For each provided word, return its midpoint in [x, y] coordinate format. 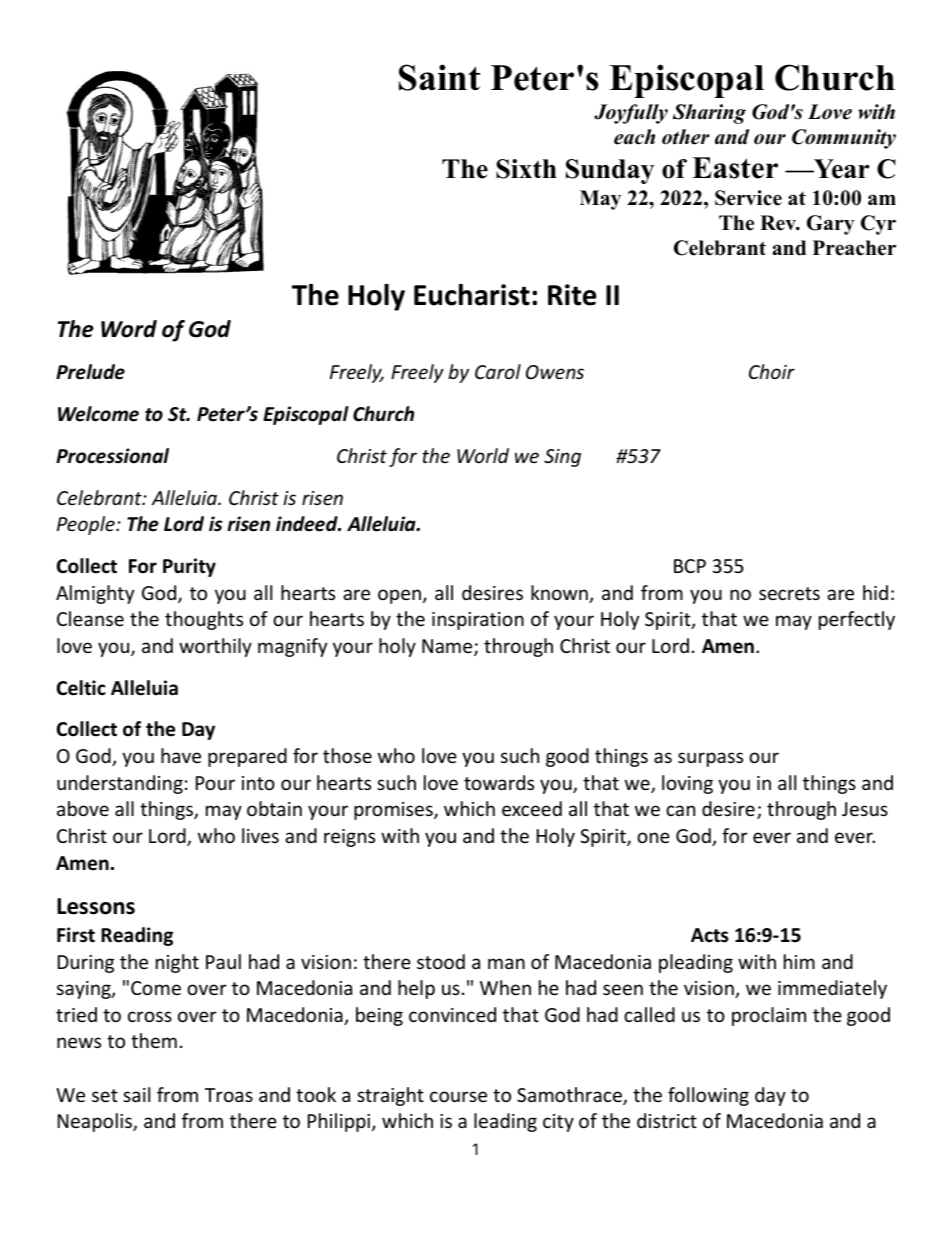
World [483, 455]
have [181, 755]
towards [499, 782]
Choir [772, 371]
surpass [710, 759]
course [458, 1096]
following [708, 1096]
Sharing [709, 114]
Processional [112, 456]
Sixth [526, 169]
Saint [439, 77]
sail [136, 1094]
